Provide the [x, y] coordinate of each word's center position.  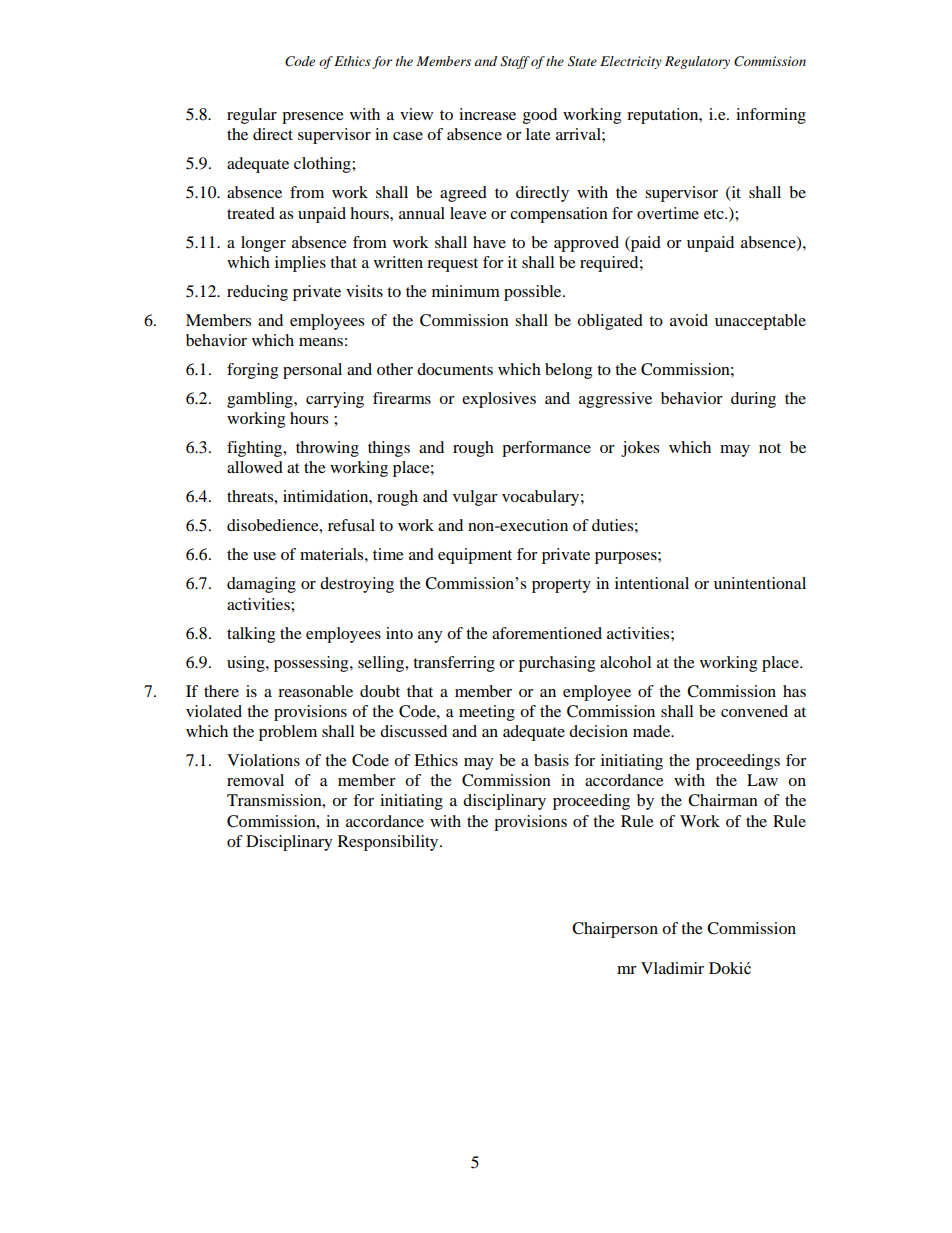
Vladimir [672, 968]
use [264, 556]
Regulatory [697, 62]
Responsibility [389, 843]
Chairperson [615, 930]
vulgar [475, 498]
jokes [640, 449]
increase [487, 114]
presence [313, 118]
